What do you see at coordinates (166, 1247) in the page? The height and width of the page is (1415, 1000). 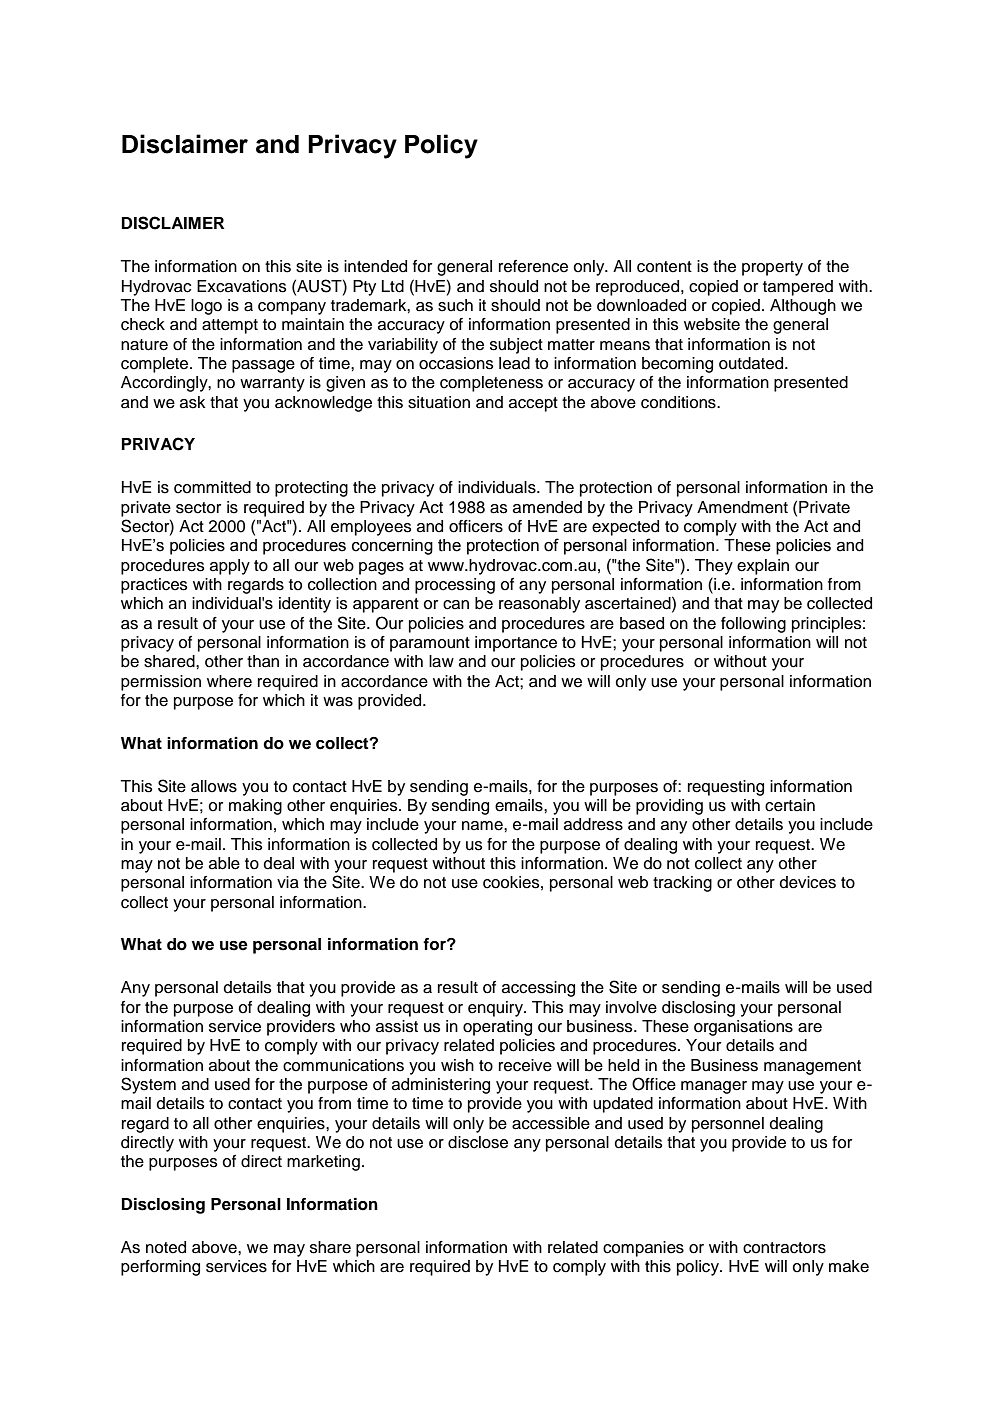 I see `noted` at bounding box center [166, 1247].
